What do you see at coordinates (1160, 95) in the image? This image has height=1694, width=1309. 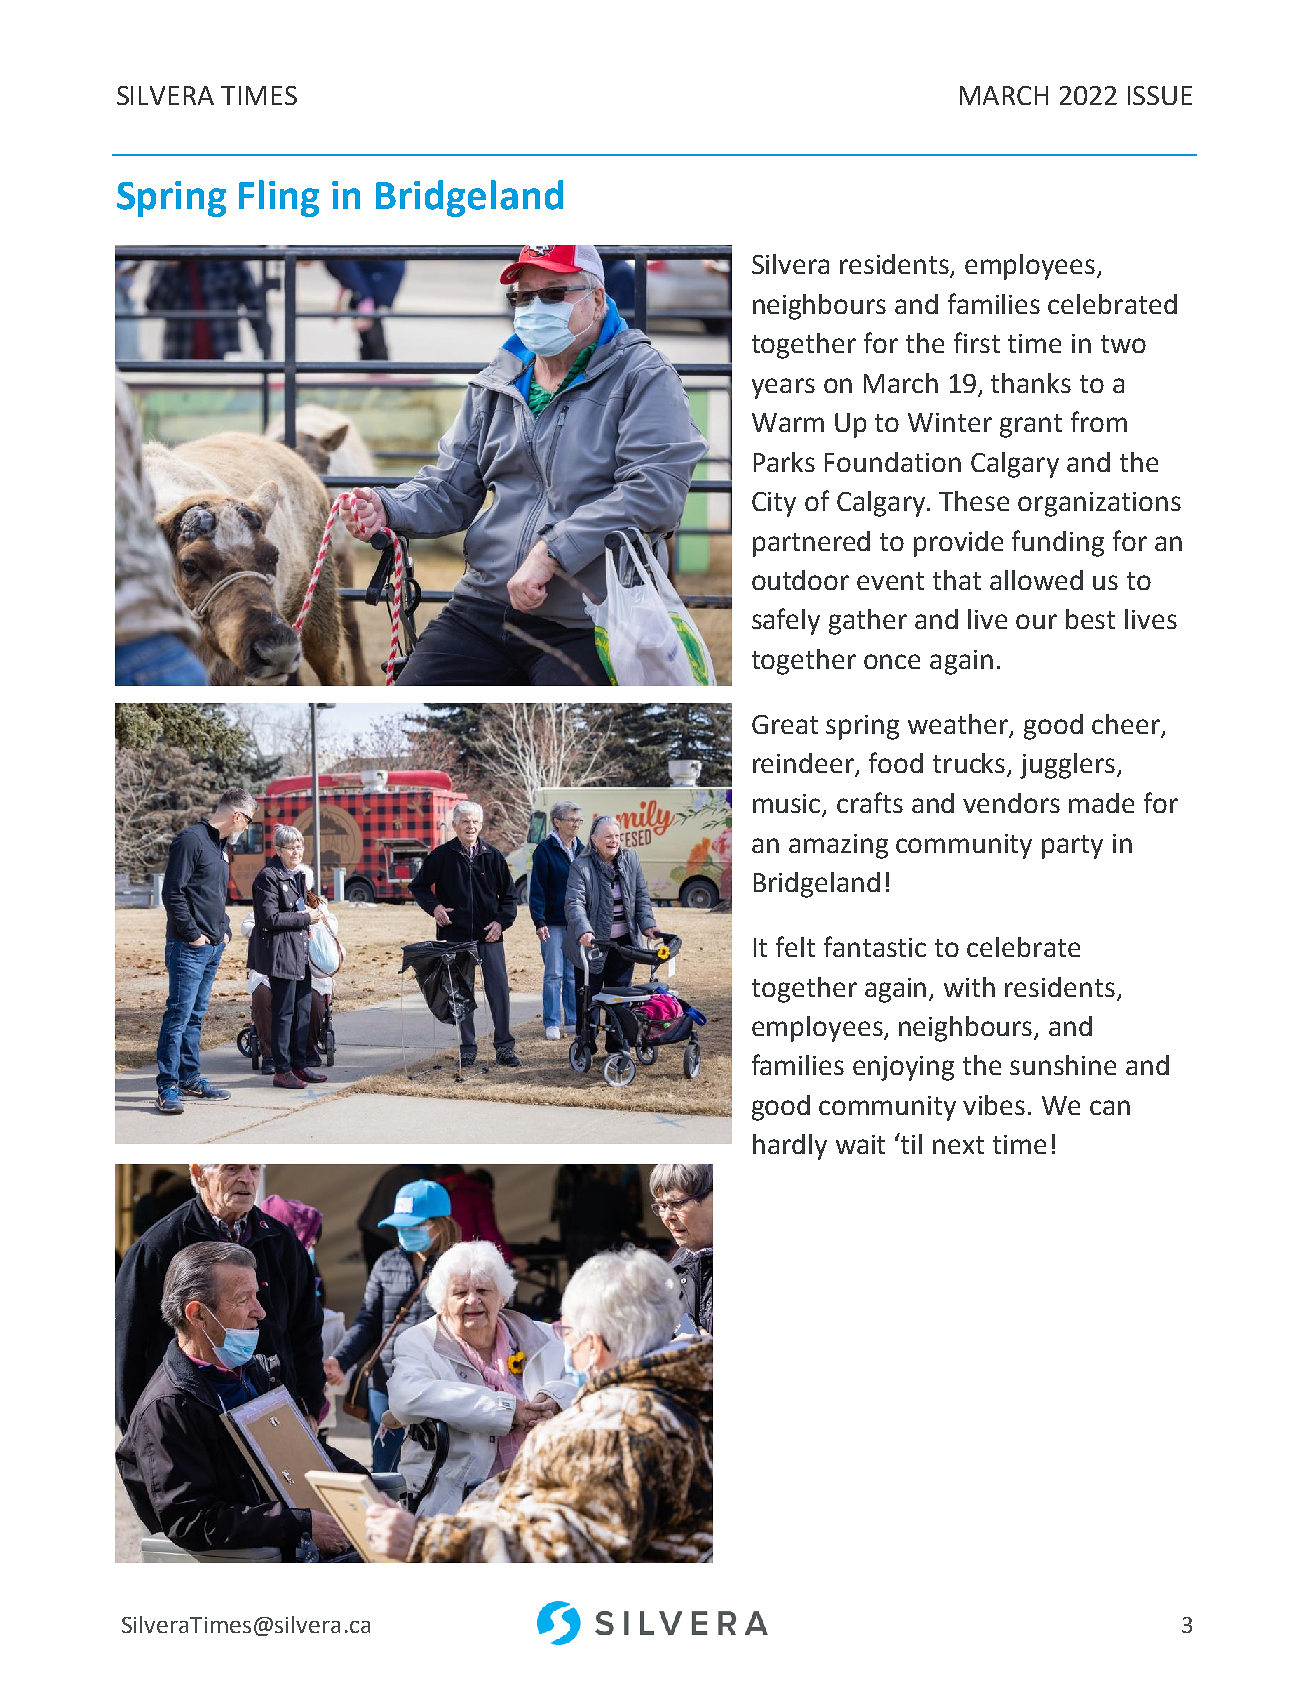 I see `ISSUE` at bounding box center [1160, 95].
